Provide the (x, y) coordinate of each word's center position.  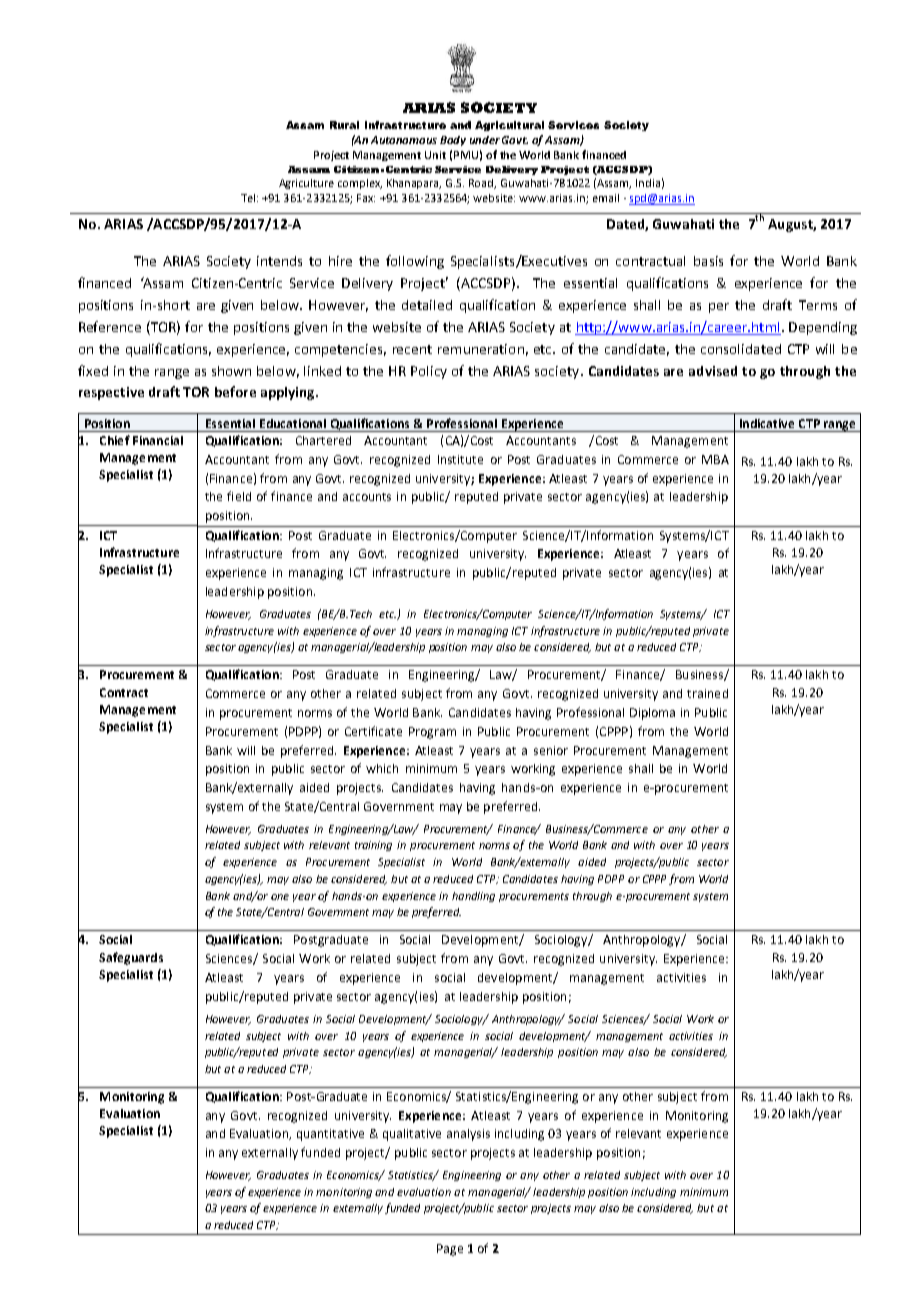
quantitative (330, 1135)
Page (450, 1250)
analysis (468, 1135)
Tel (248, 198)
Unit (435, 155)
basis (708, 261)
